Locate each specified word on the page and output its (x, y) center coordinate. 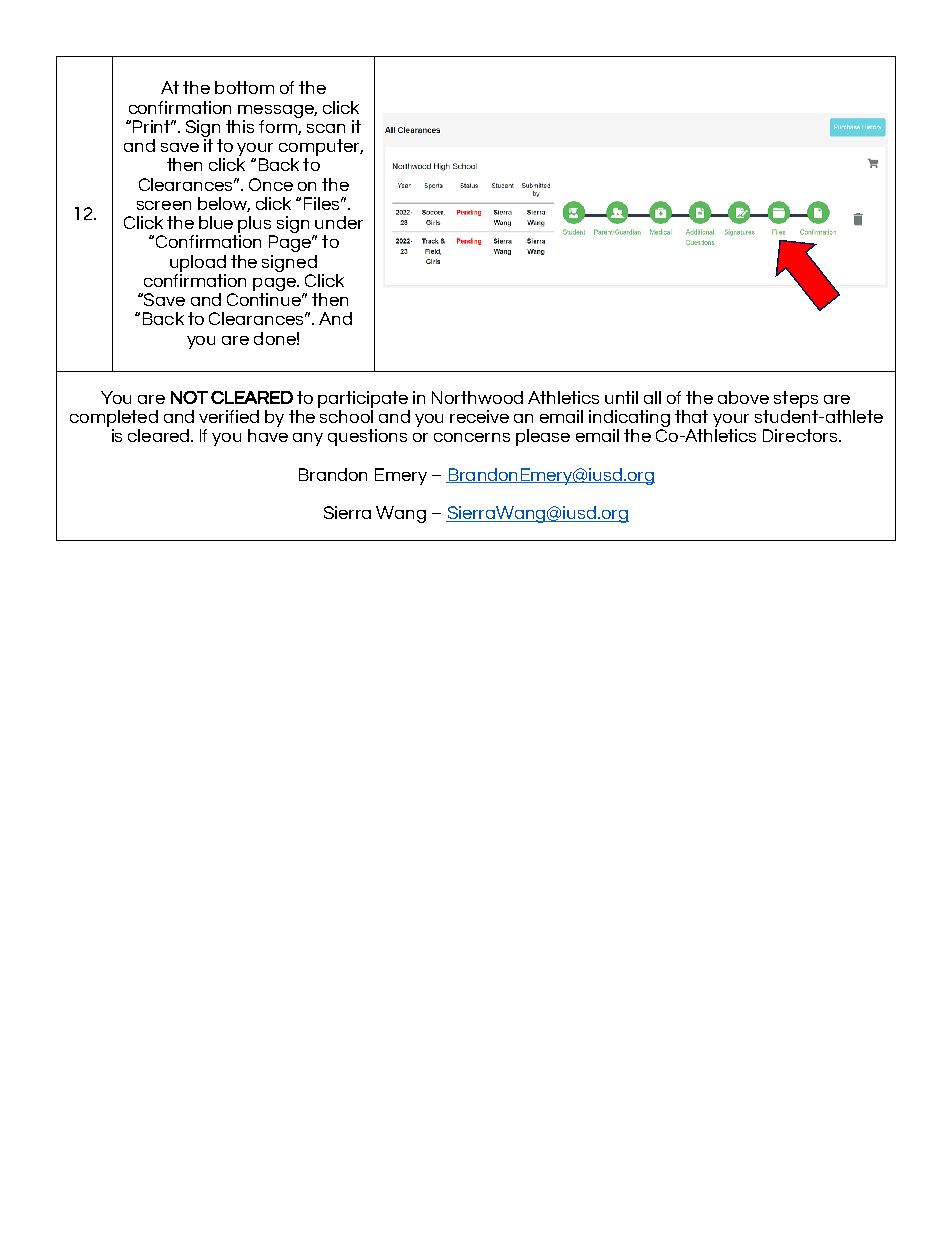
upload (198, 263)
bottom (244, 87)
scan (326, 128)
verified (229, 416)
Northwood (477, 397)
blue (216, 222)
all (652, 397)
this (240, 126)
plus (254, 224)
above (743, 397)
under (339, 222)
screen (164, 205)
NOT (189, 397)
